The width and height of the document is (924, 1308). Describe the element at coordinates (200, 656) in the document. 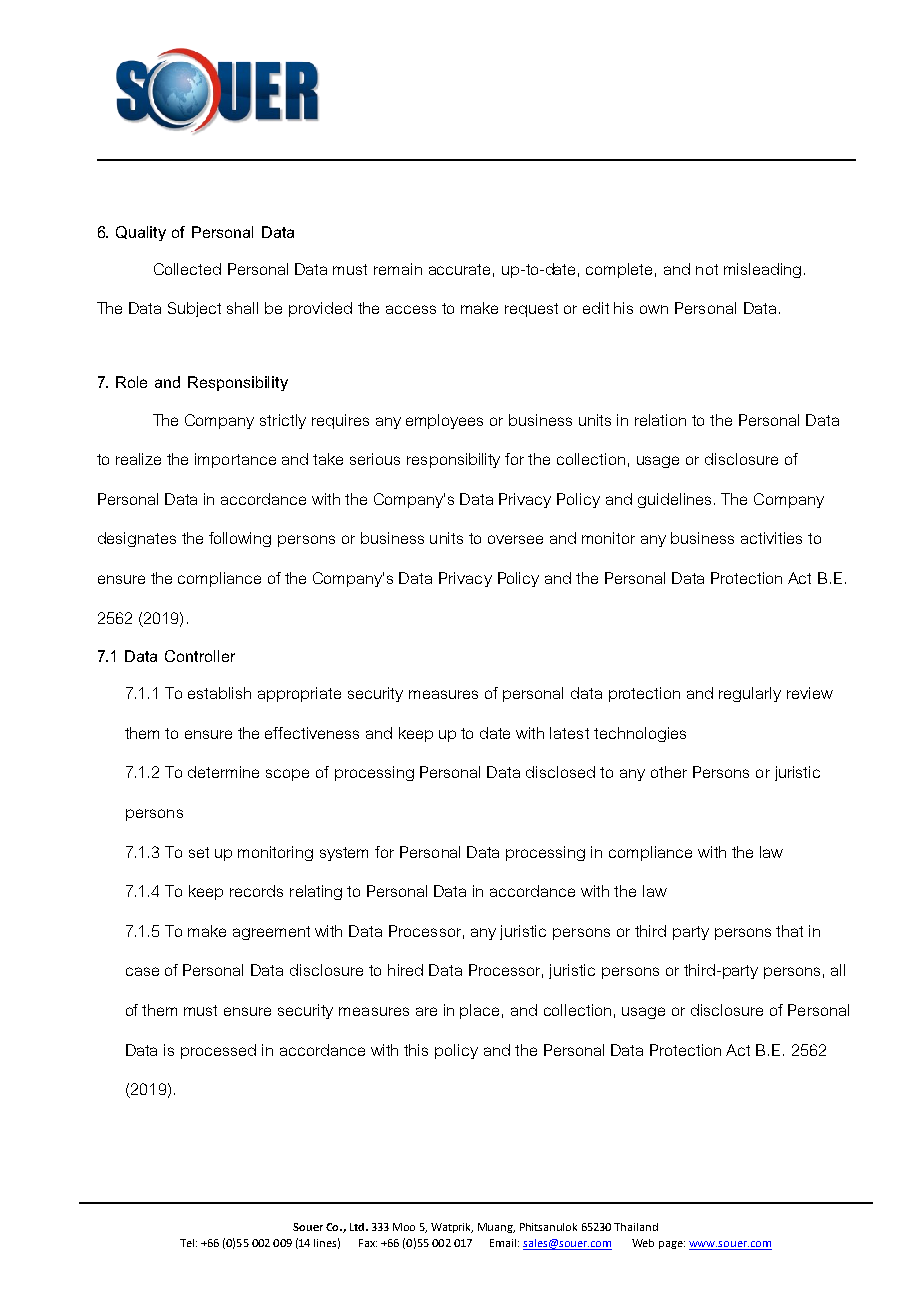

I see `Controller` at that location.
